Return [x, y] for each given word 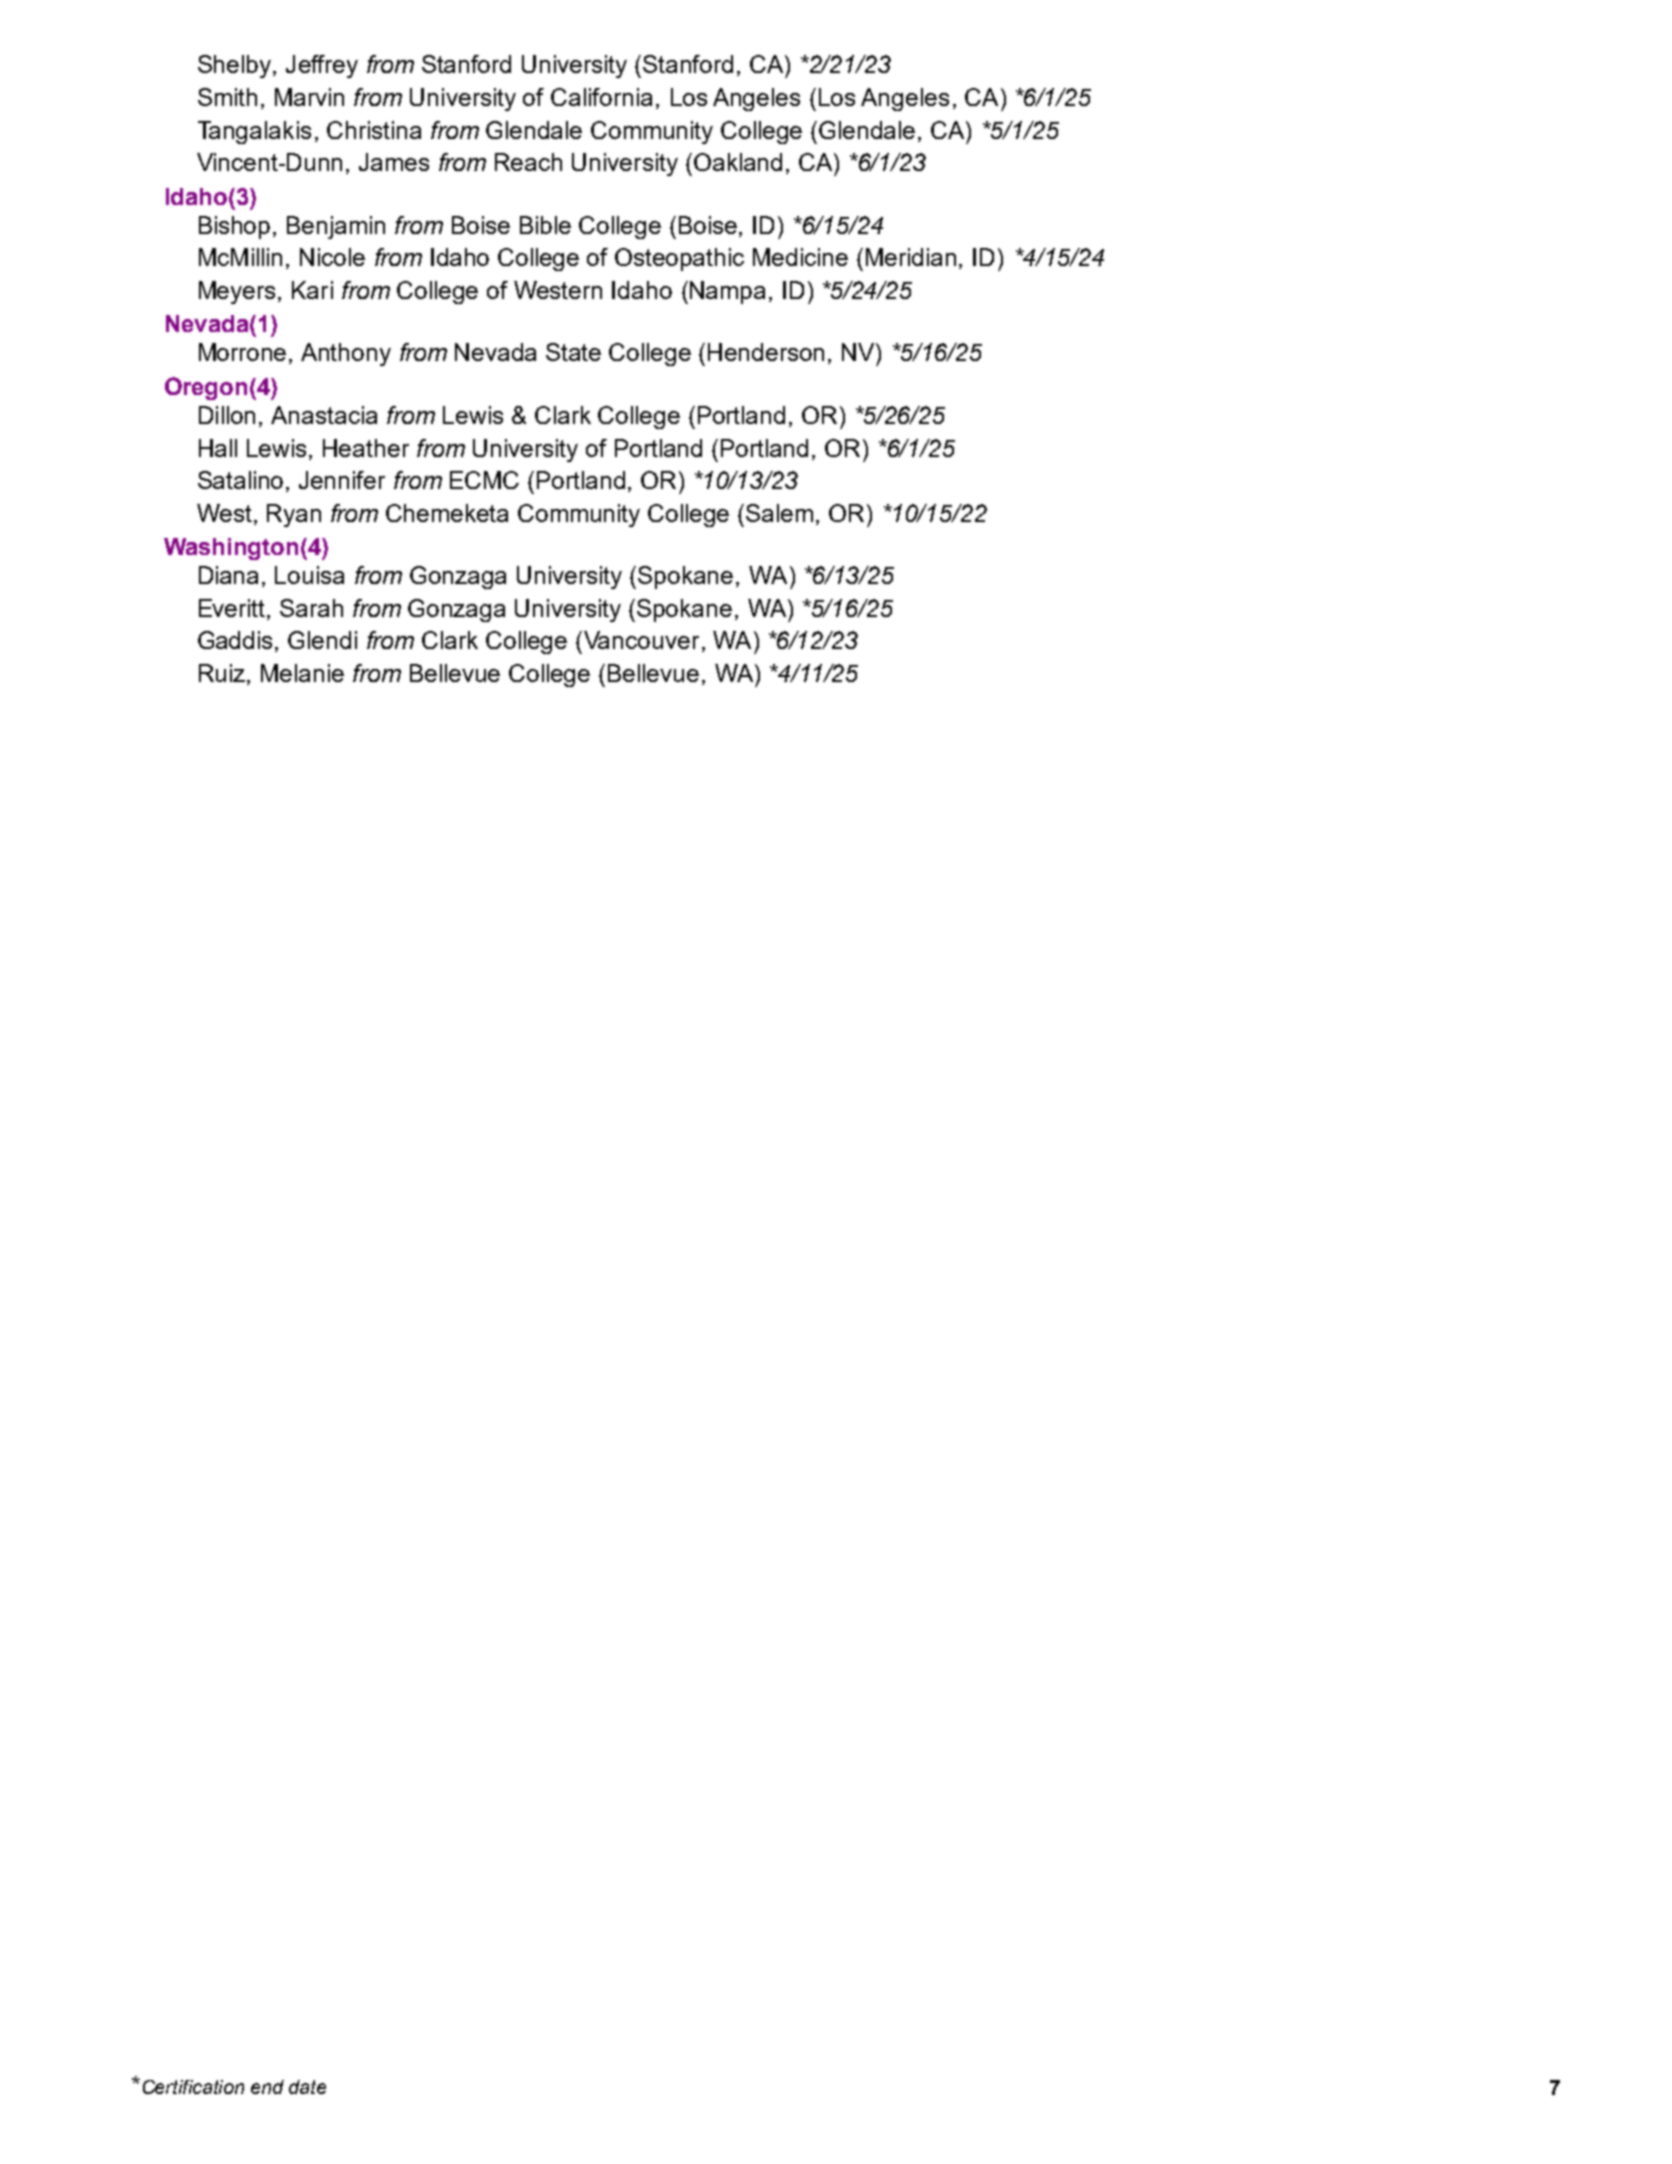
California [601, 97]
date [307, 2087]
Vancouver [641, 640]
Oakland [738, 162]
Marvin [309, 97]
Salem [779, 513]
